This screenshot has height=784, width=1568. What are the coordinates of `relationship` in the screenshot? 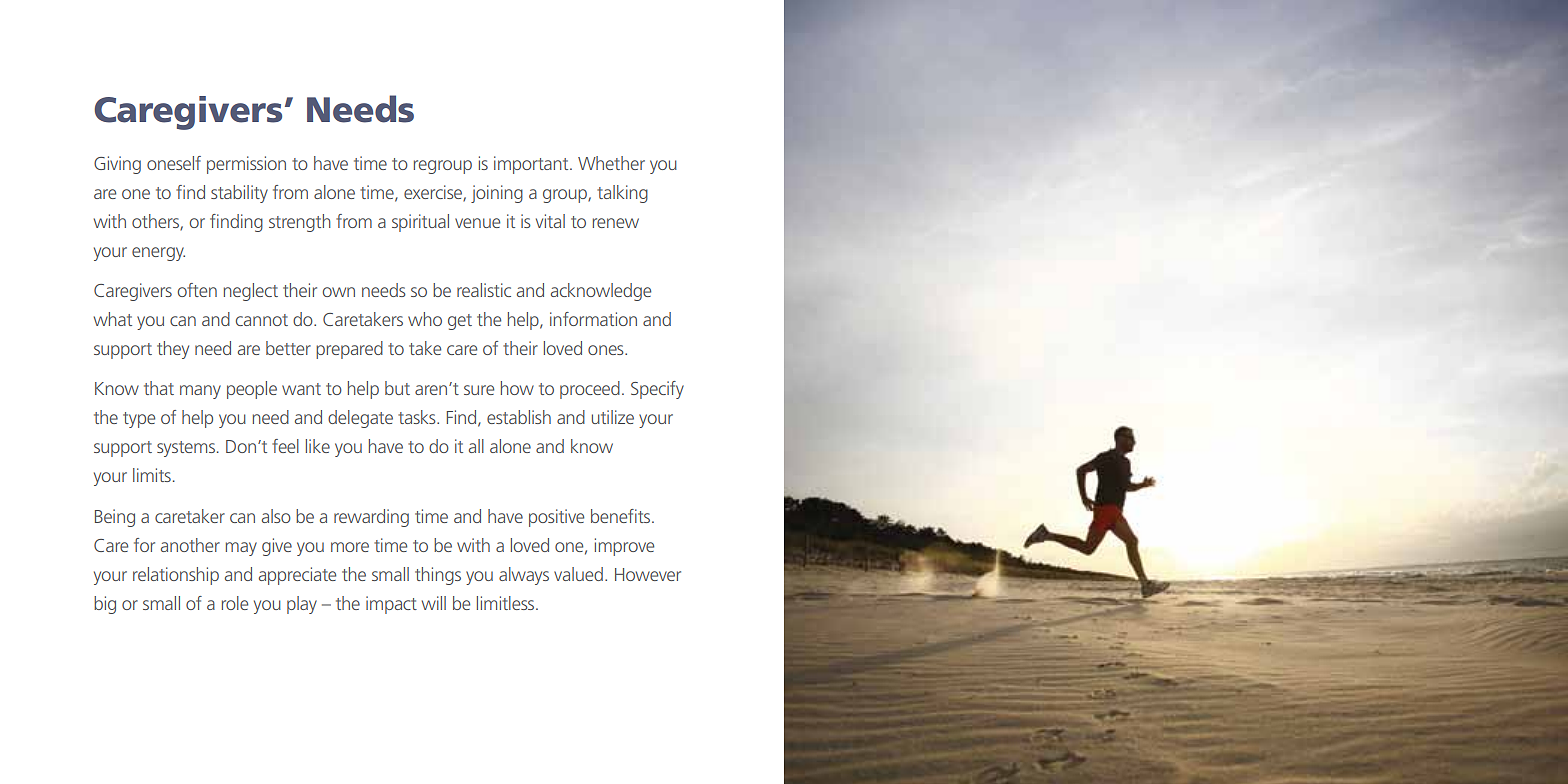 It's located at (176, 576).
